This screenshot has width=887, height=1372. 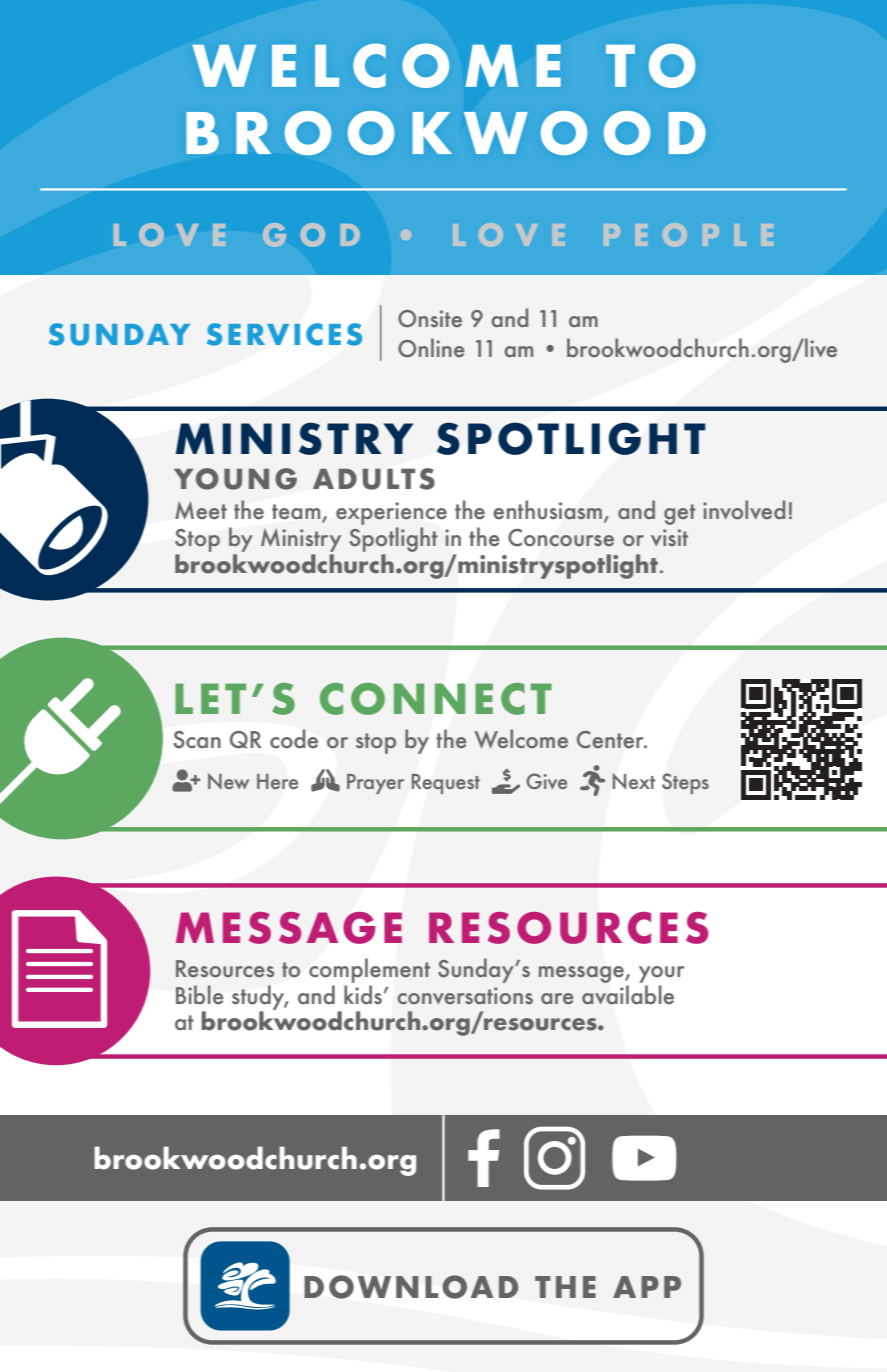 What do you see at coordinates (685, 783) in the screenshot?
I see `Steps` at bounding box center [685, 783].
